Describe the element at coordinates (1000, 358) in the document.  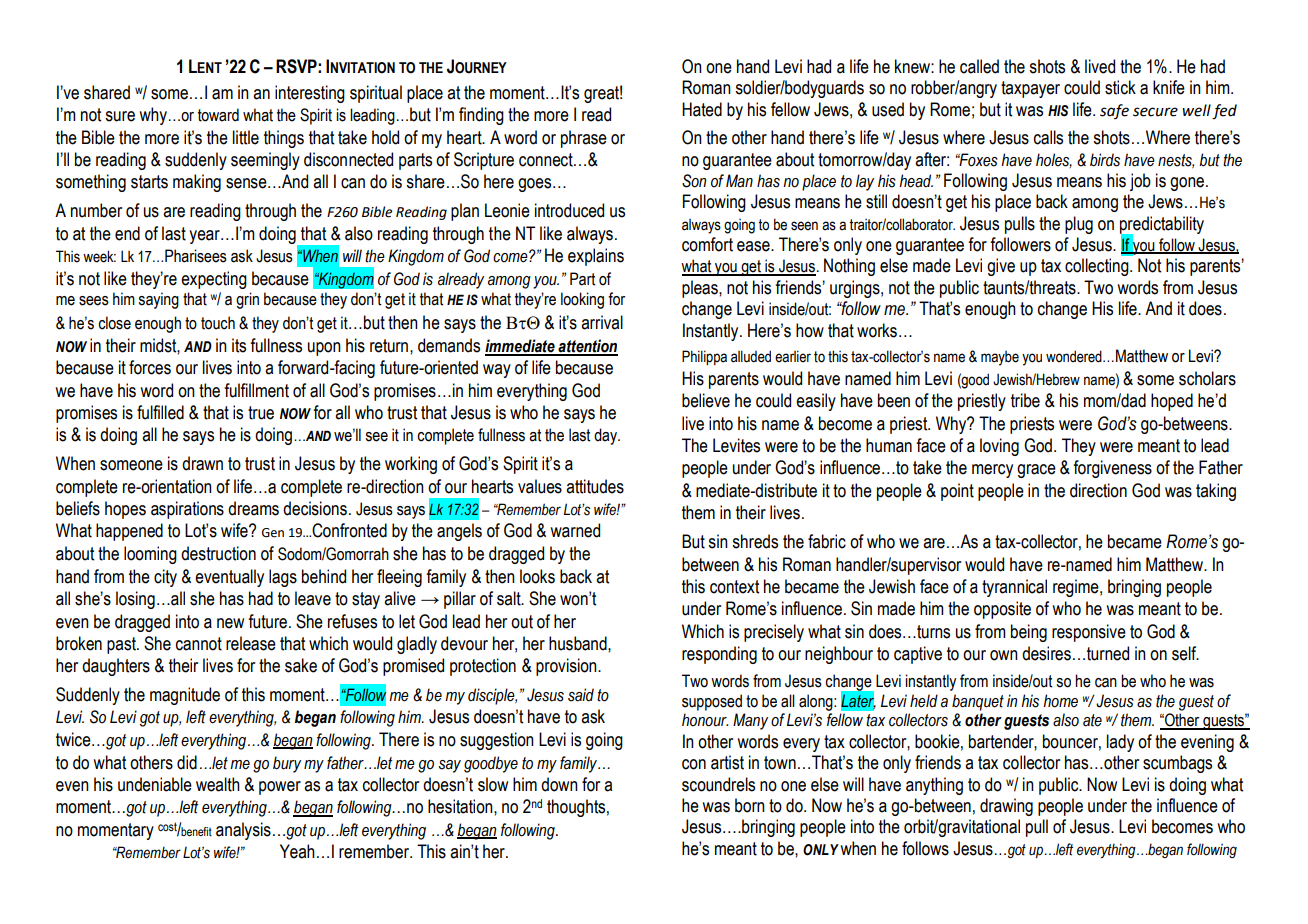
I see `maybe` at that location.
